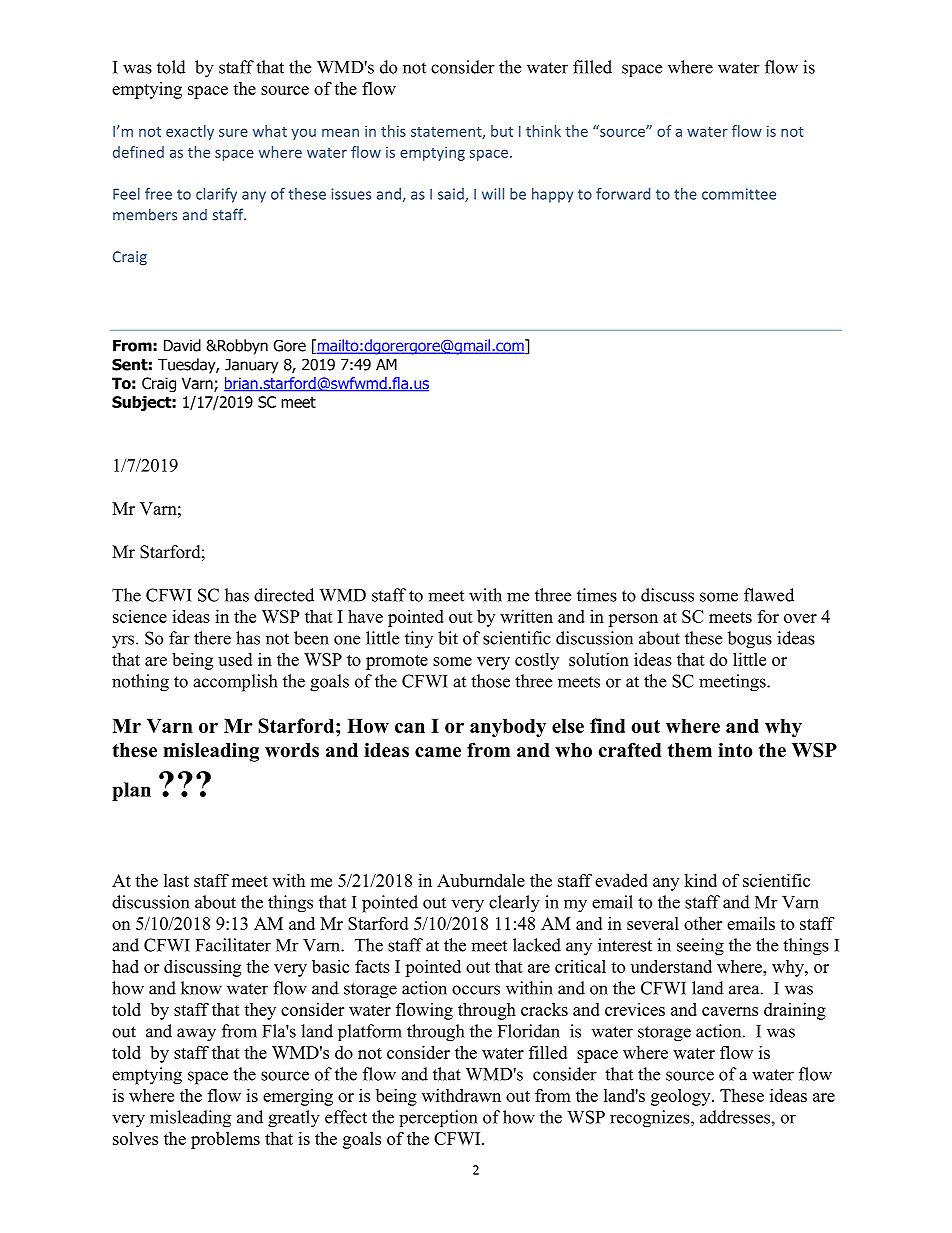 The width and height of the screenshot is (952, 1233). Describe the element at coordinates (251, 366) in the screenshot. I see `January` at that location.
